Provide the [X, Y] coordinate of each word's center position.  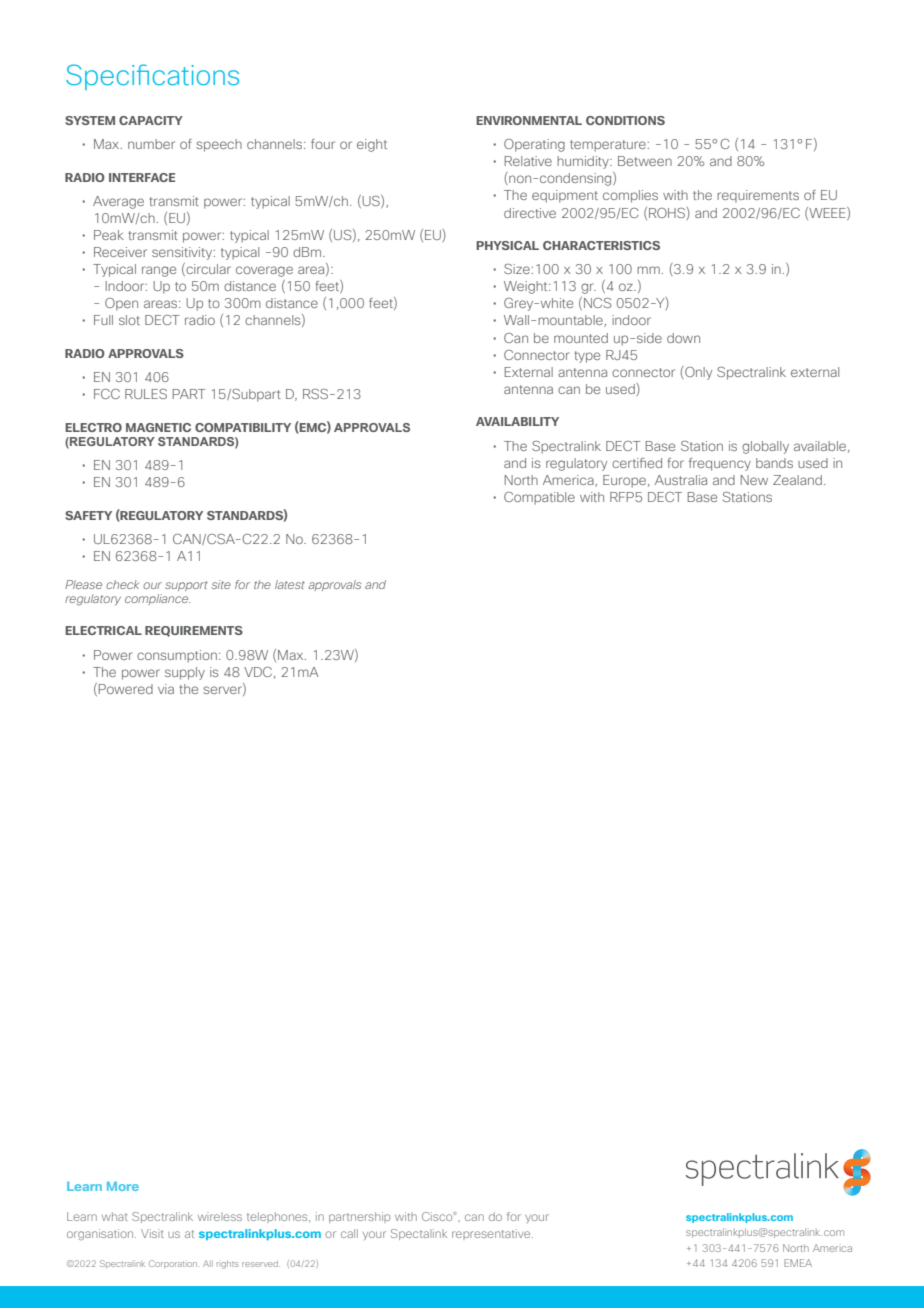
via [166, 689]
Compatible [539, 498]
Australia [681, 480]
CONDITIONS [625, 120]
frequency [720, 464]
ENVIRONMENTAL [529, 120]
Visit [152, 1233]
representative [492, 1234]
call [349, 1233]
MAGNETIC [158, 427]
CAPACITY [151, 120]
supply [185, 673]
